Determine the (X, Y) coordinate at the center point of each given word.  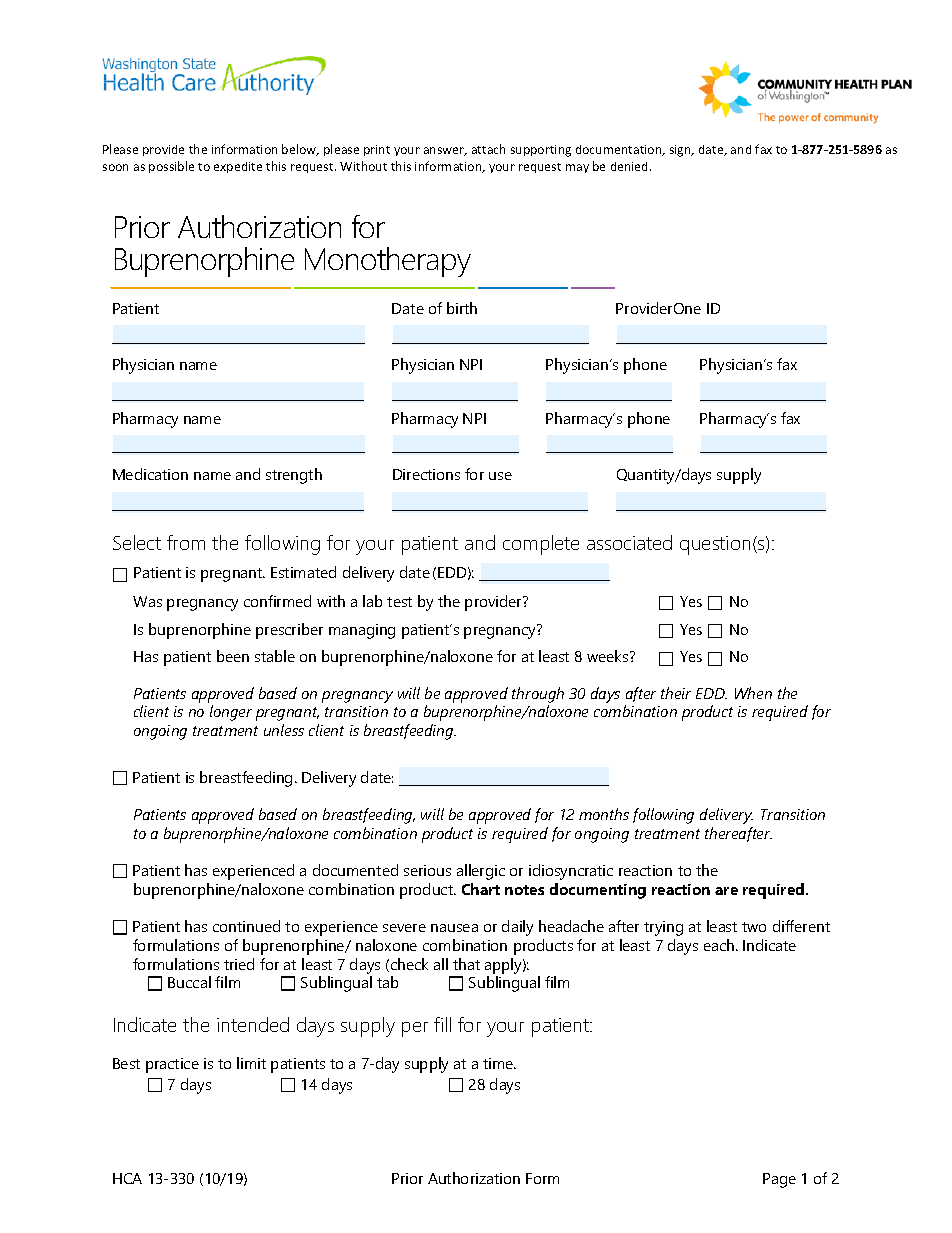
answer (445, 151)
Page (779, 1180)
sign (681, 151)
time (499, 1063)
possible (171, 167)
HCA (127, 1178)
